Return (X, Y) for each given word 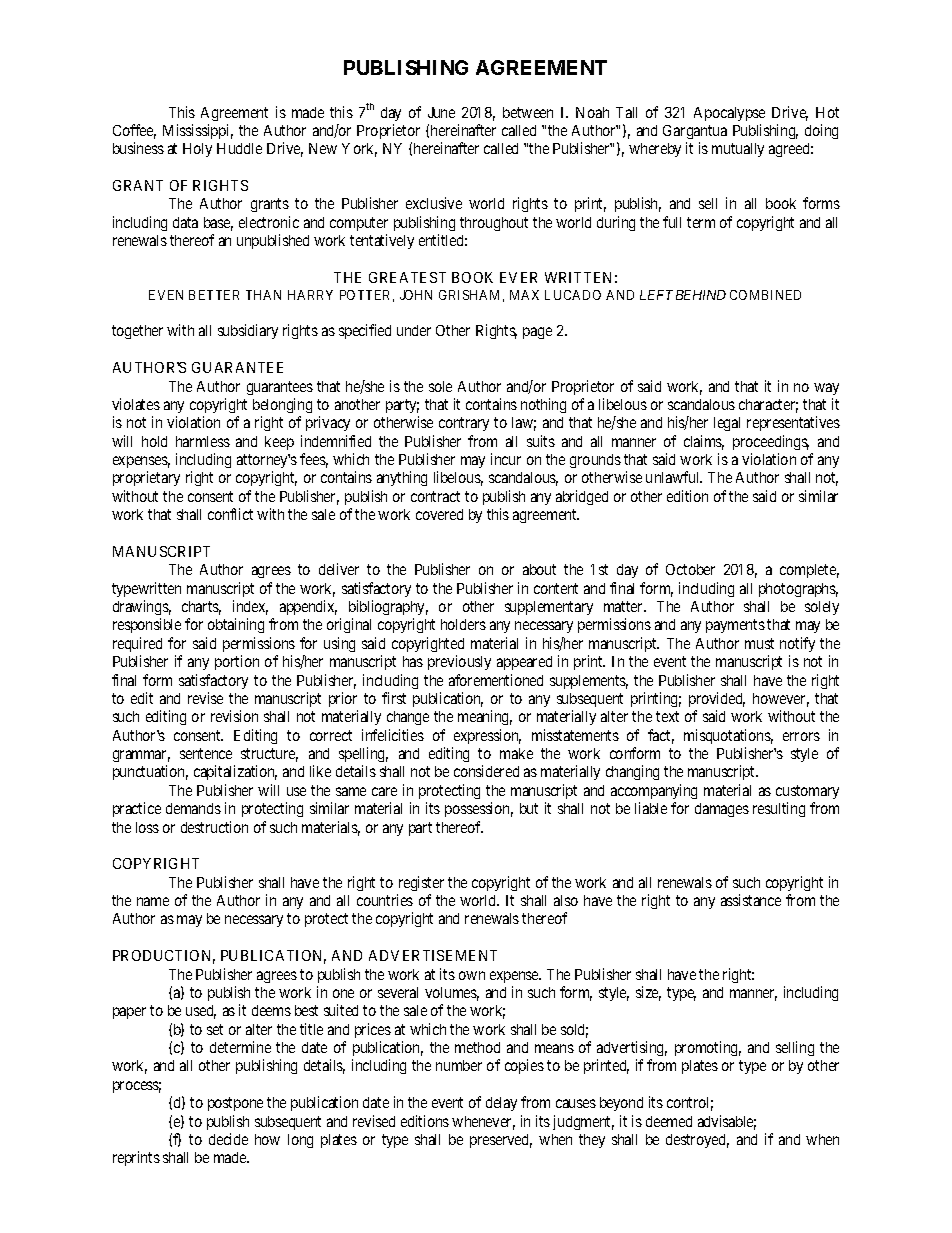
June (441, 112)
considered (486, 771)
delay (501, 1104)
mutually (738, 150)
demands (193, 808)
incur (506, 459)
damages (722, 810)
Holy (197, 150)
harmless (203, 441)
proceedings (771, 442)
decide (228, 1139)
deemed (669, 1121)
